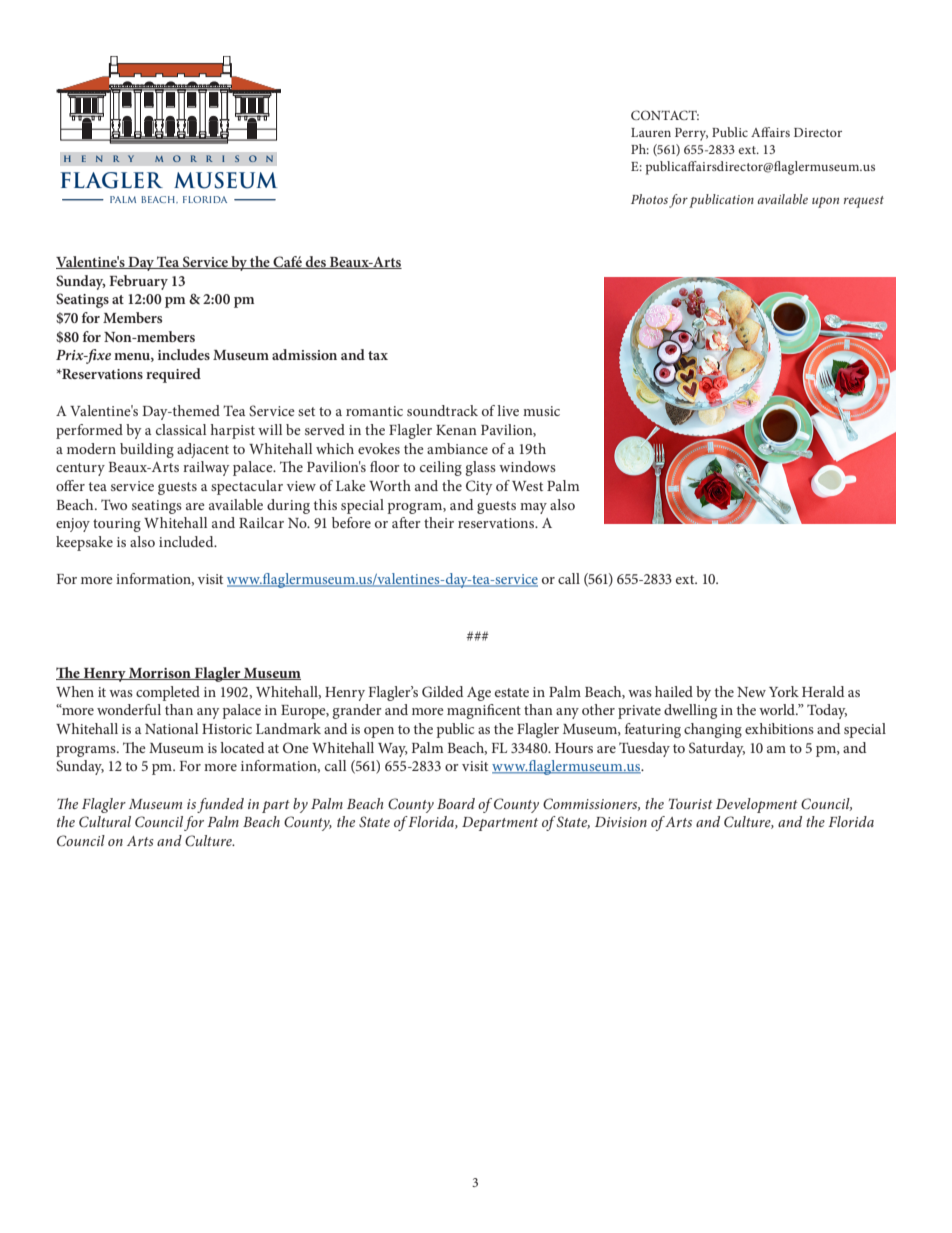 Image resolution: width=952 pixels, height=1233 pixels. What do you see at coordinates (220, 805) in the page?
I see `funded` at bounding box center [220, 805].
